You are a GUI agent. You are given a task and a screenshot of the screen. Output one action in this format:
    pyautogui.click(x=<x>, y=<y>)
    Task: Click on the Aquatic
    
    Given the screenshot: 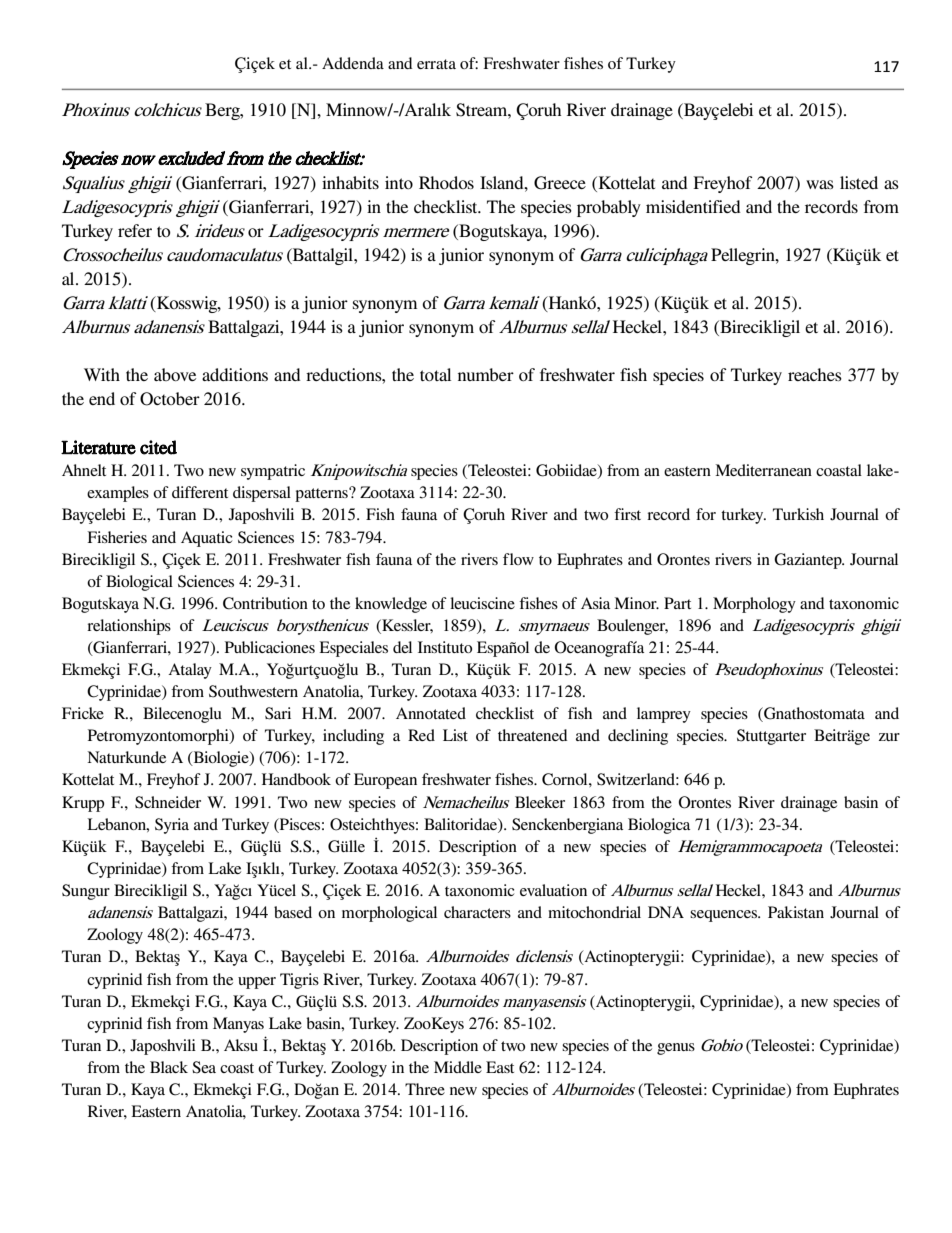 What is the action you would take?
    pyautogui.click(x=207, y=539)
